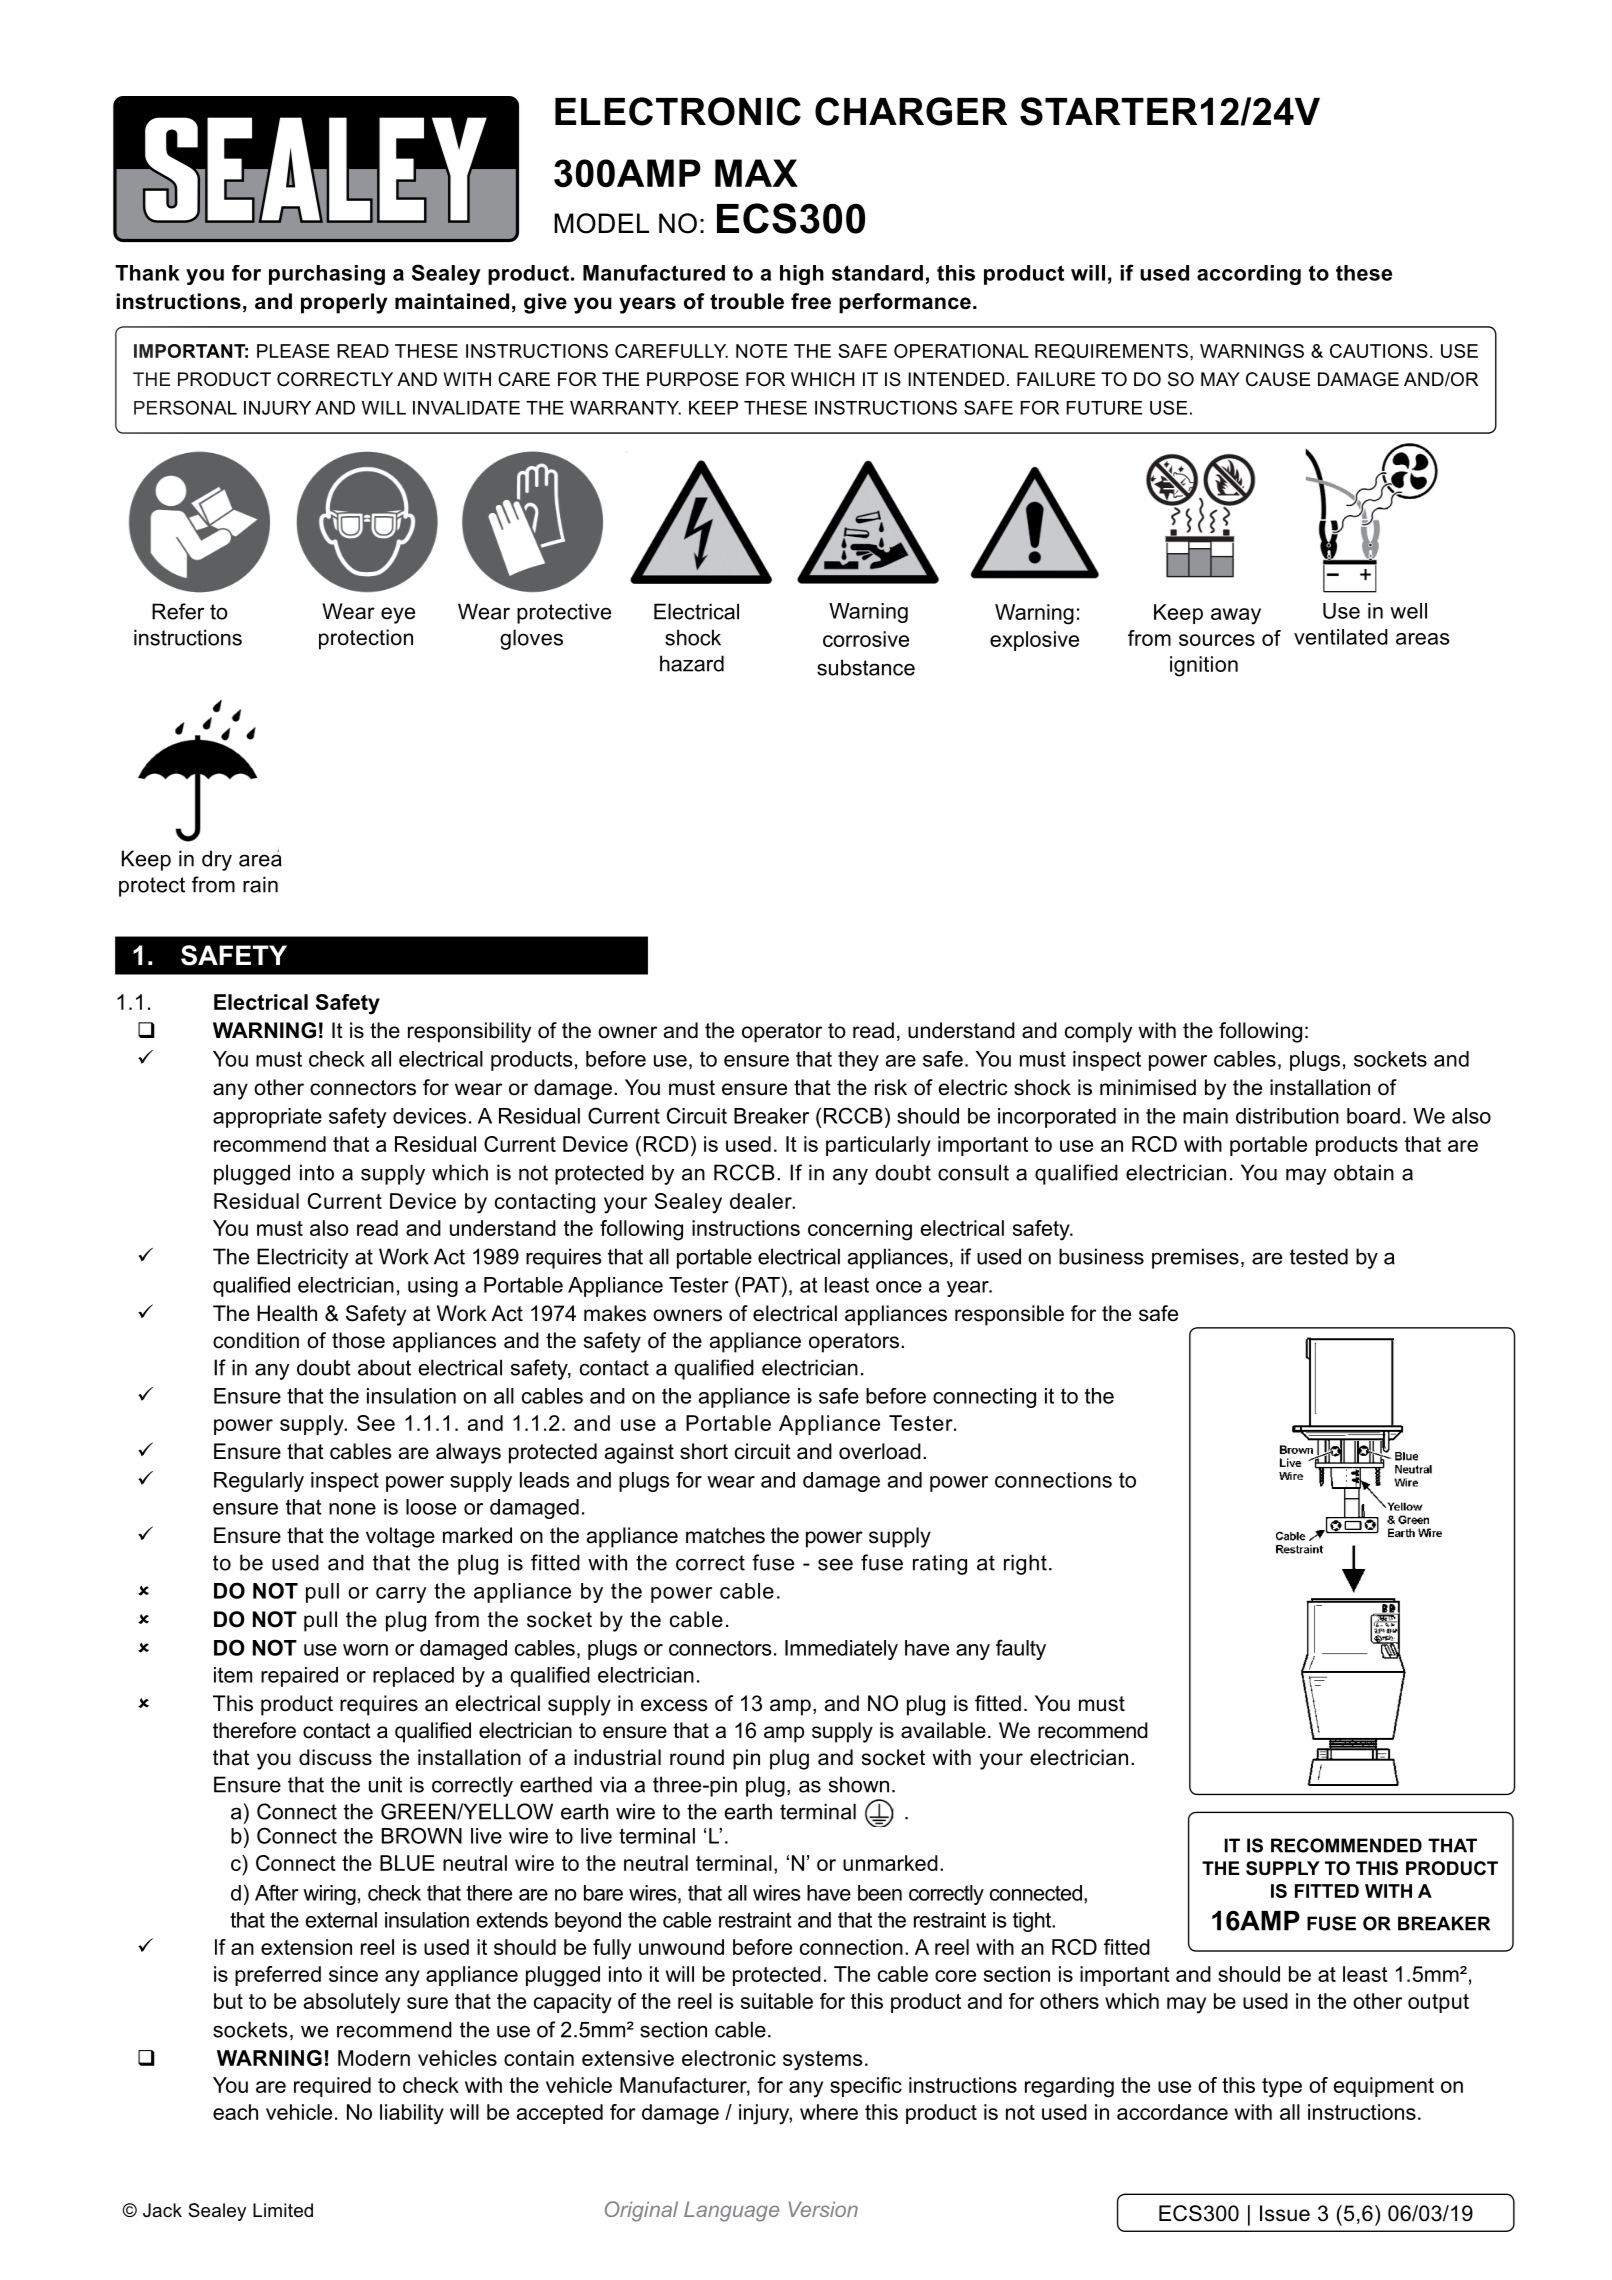 The image size is (1612, 2280). I want to click on tested, so click(1319, 1256).
